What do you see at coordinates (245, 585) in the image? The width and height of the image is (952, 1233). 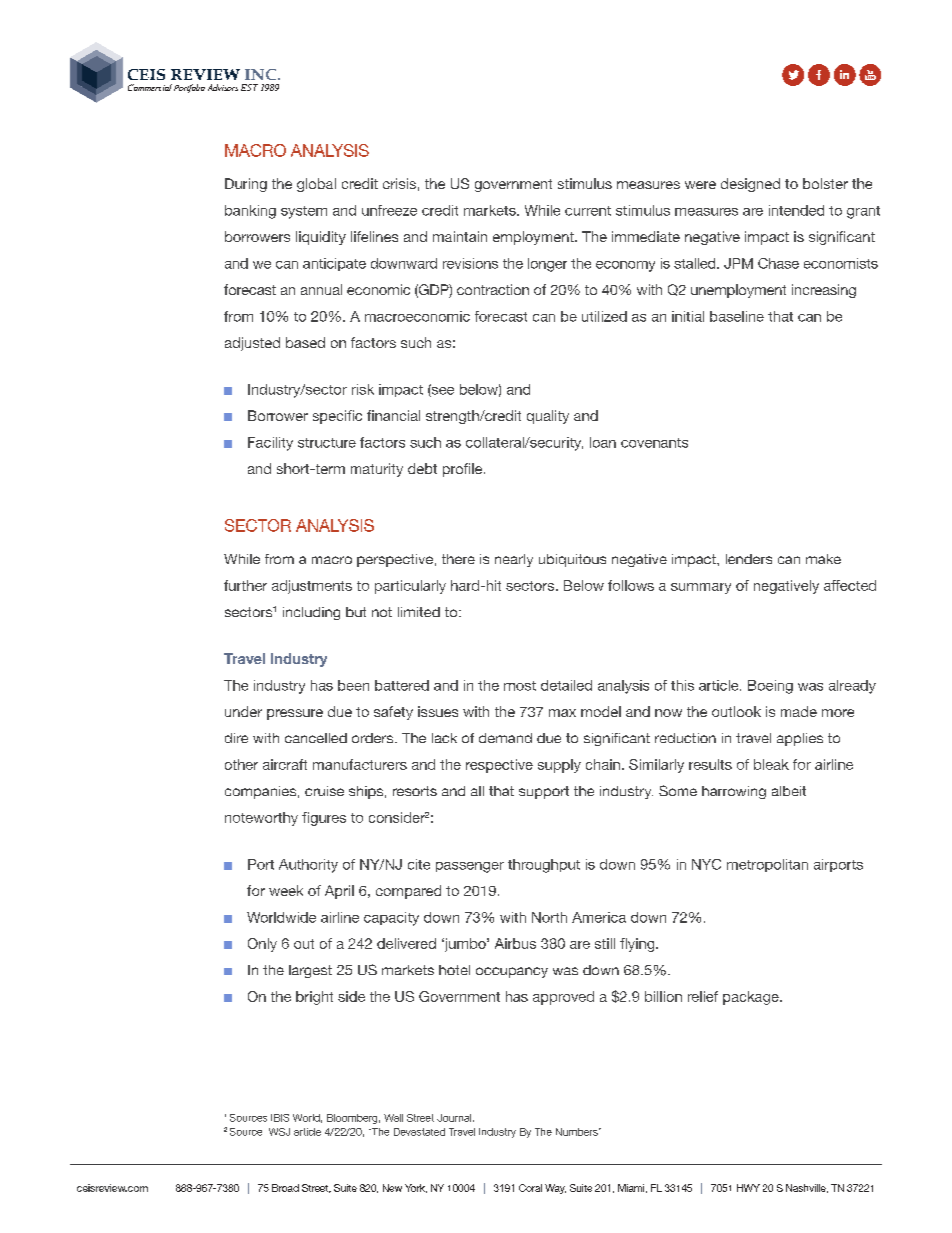 I see `further` at bounding box center [245, 585].
